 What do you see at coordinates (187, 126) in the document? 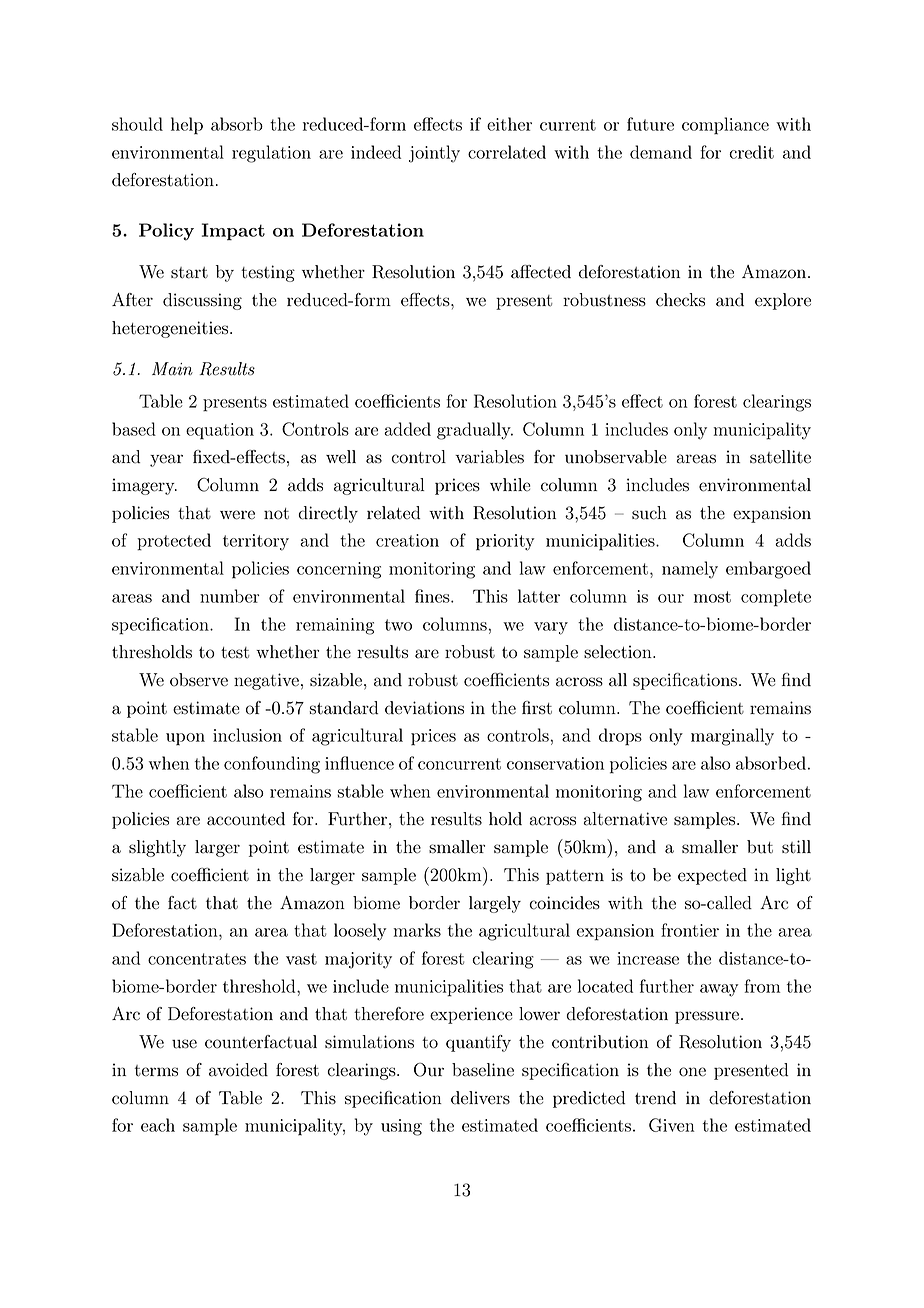
I see `help` at bounding box center [187, 126].
